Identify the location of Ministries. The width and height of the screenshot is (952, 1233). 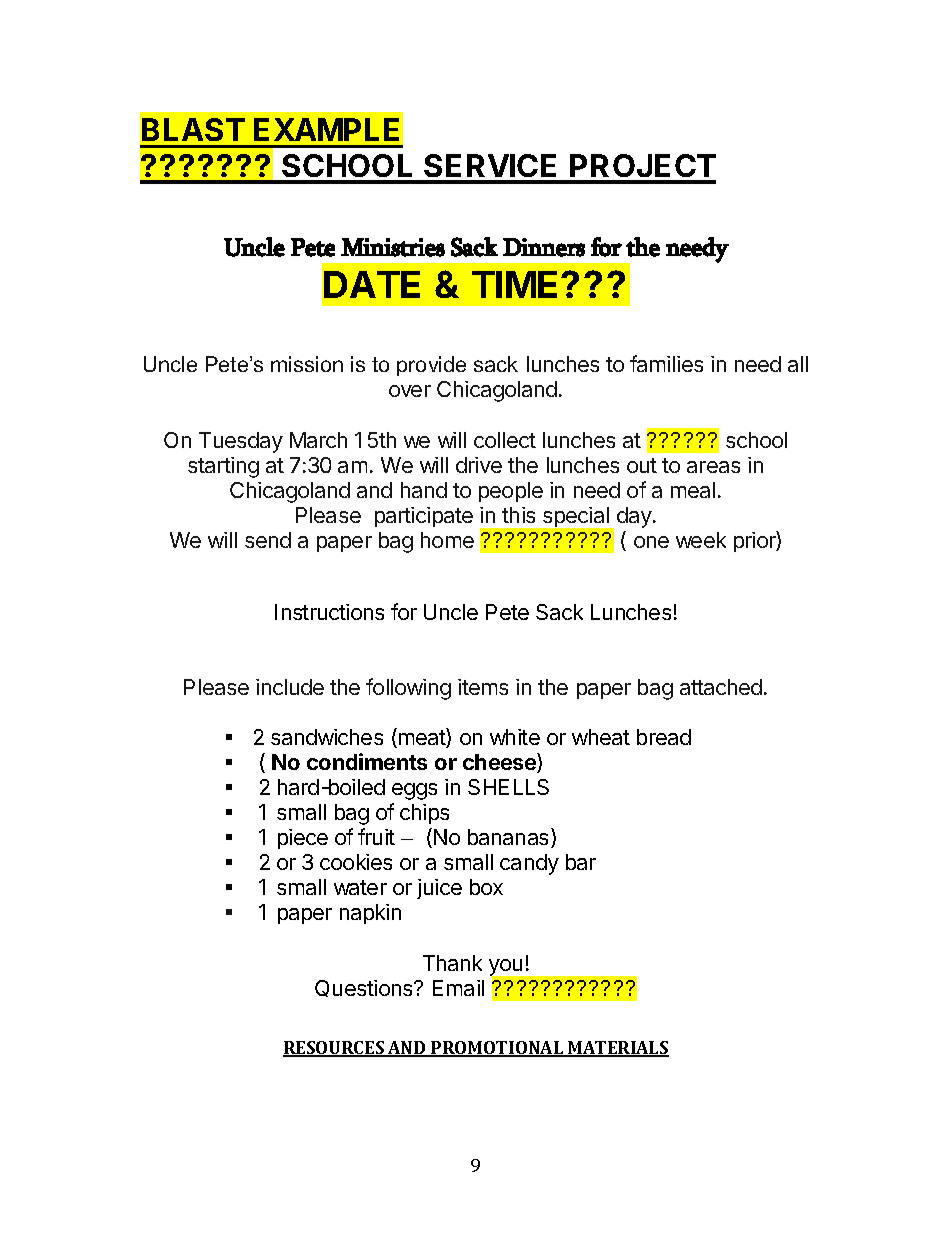
(393, 247).
